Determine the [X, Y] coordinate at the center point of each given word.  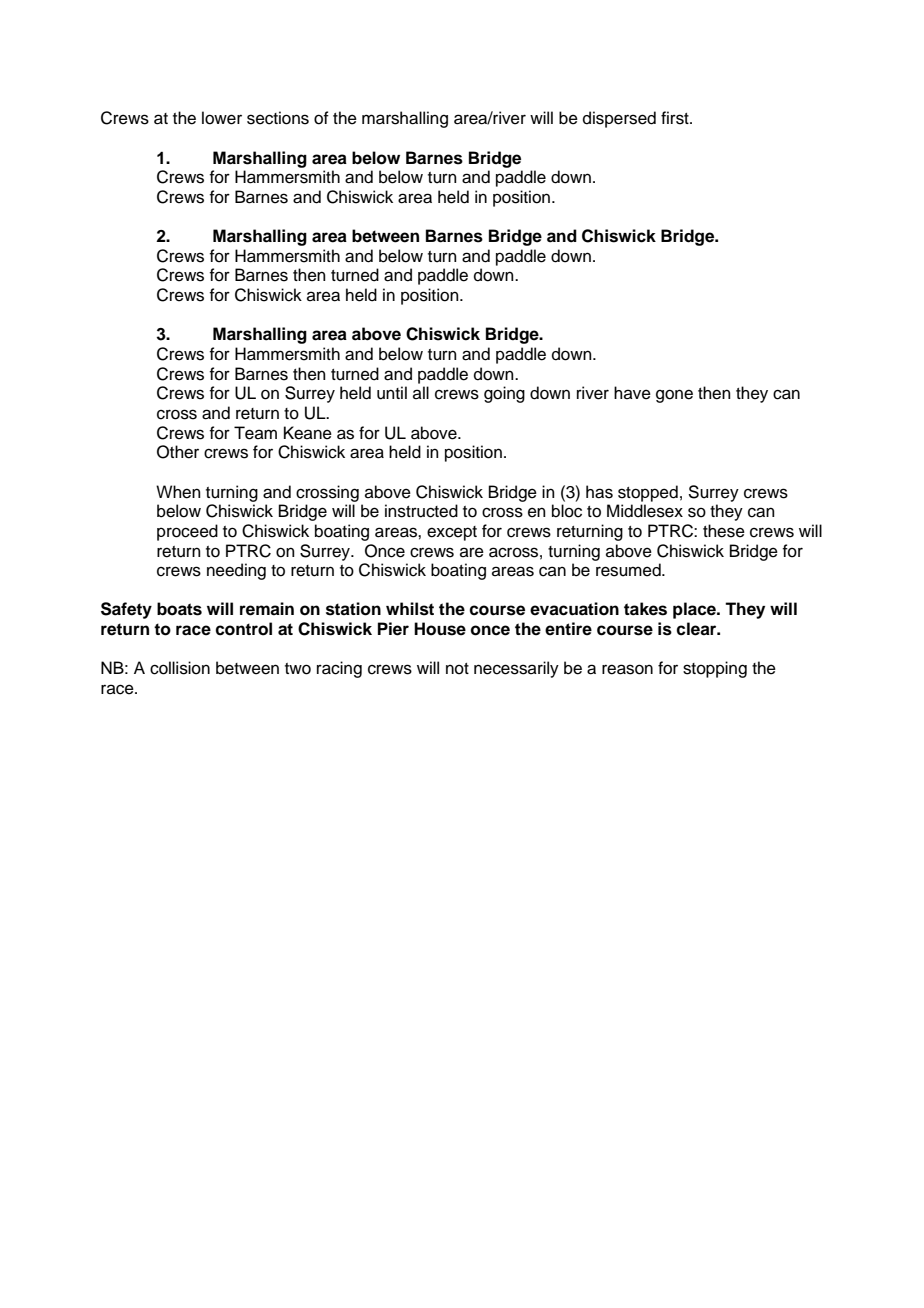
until [392, 393]
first [676, 118]
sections [278, 118]
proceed [187, 532]
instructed [421, 511]
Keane [308, 433]
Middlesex [645, 511]
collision [180, 668]
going [504, 394]
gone [674, 396]
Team [255, 433]
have [632, 393]
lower [222, 118]
